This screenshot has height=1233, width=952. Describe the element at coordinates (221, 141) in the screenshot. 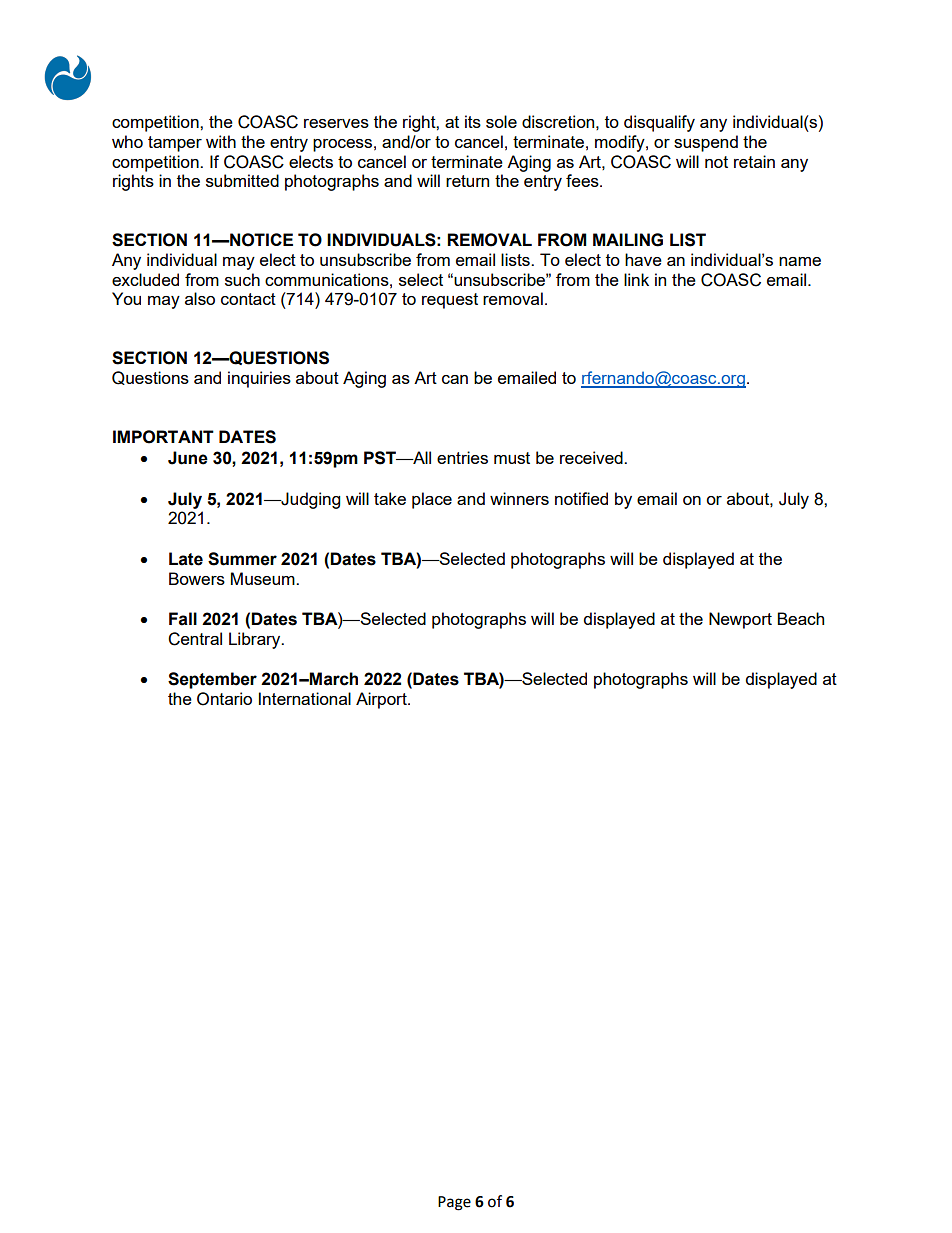

I see `with` at that location.
